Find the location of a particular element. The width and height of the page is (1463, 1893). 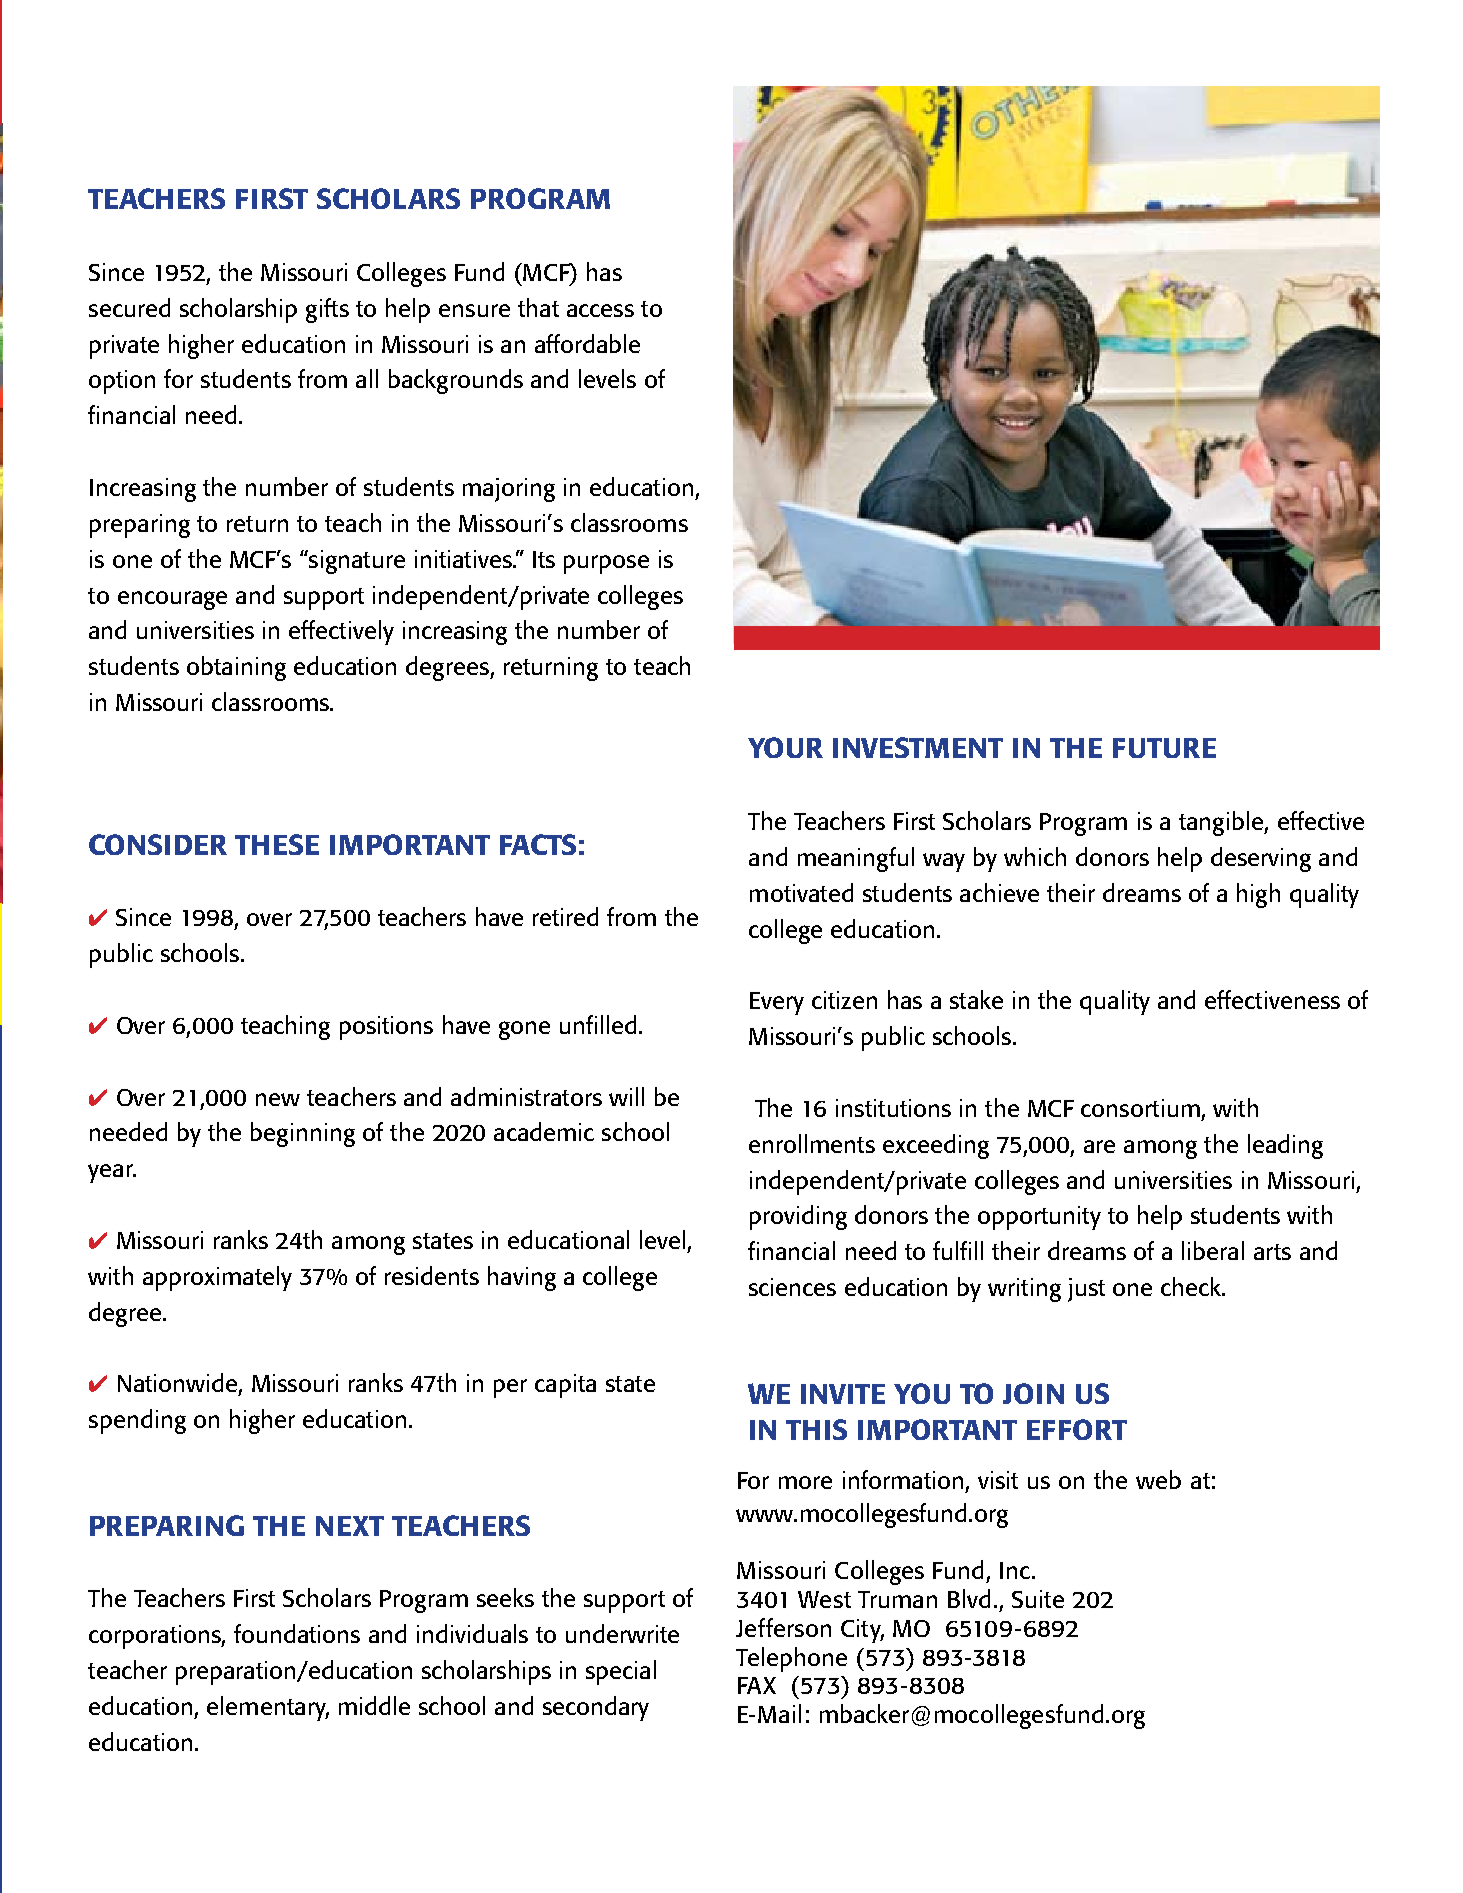

providing is located at coordinates (798, 1217).
